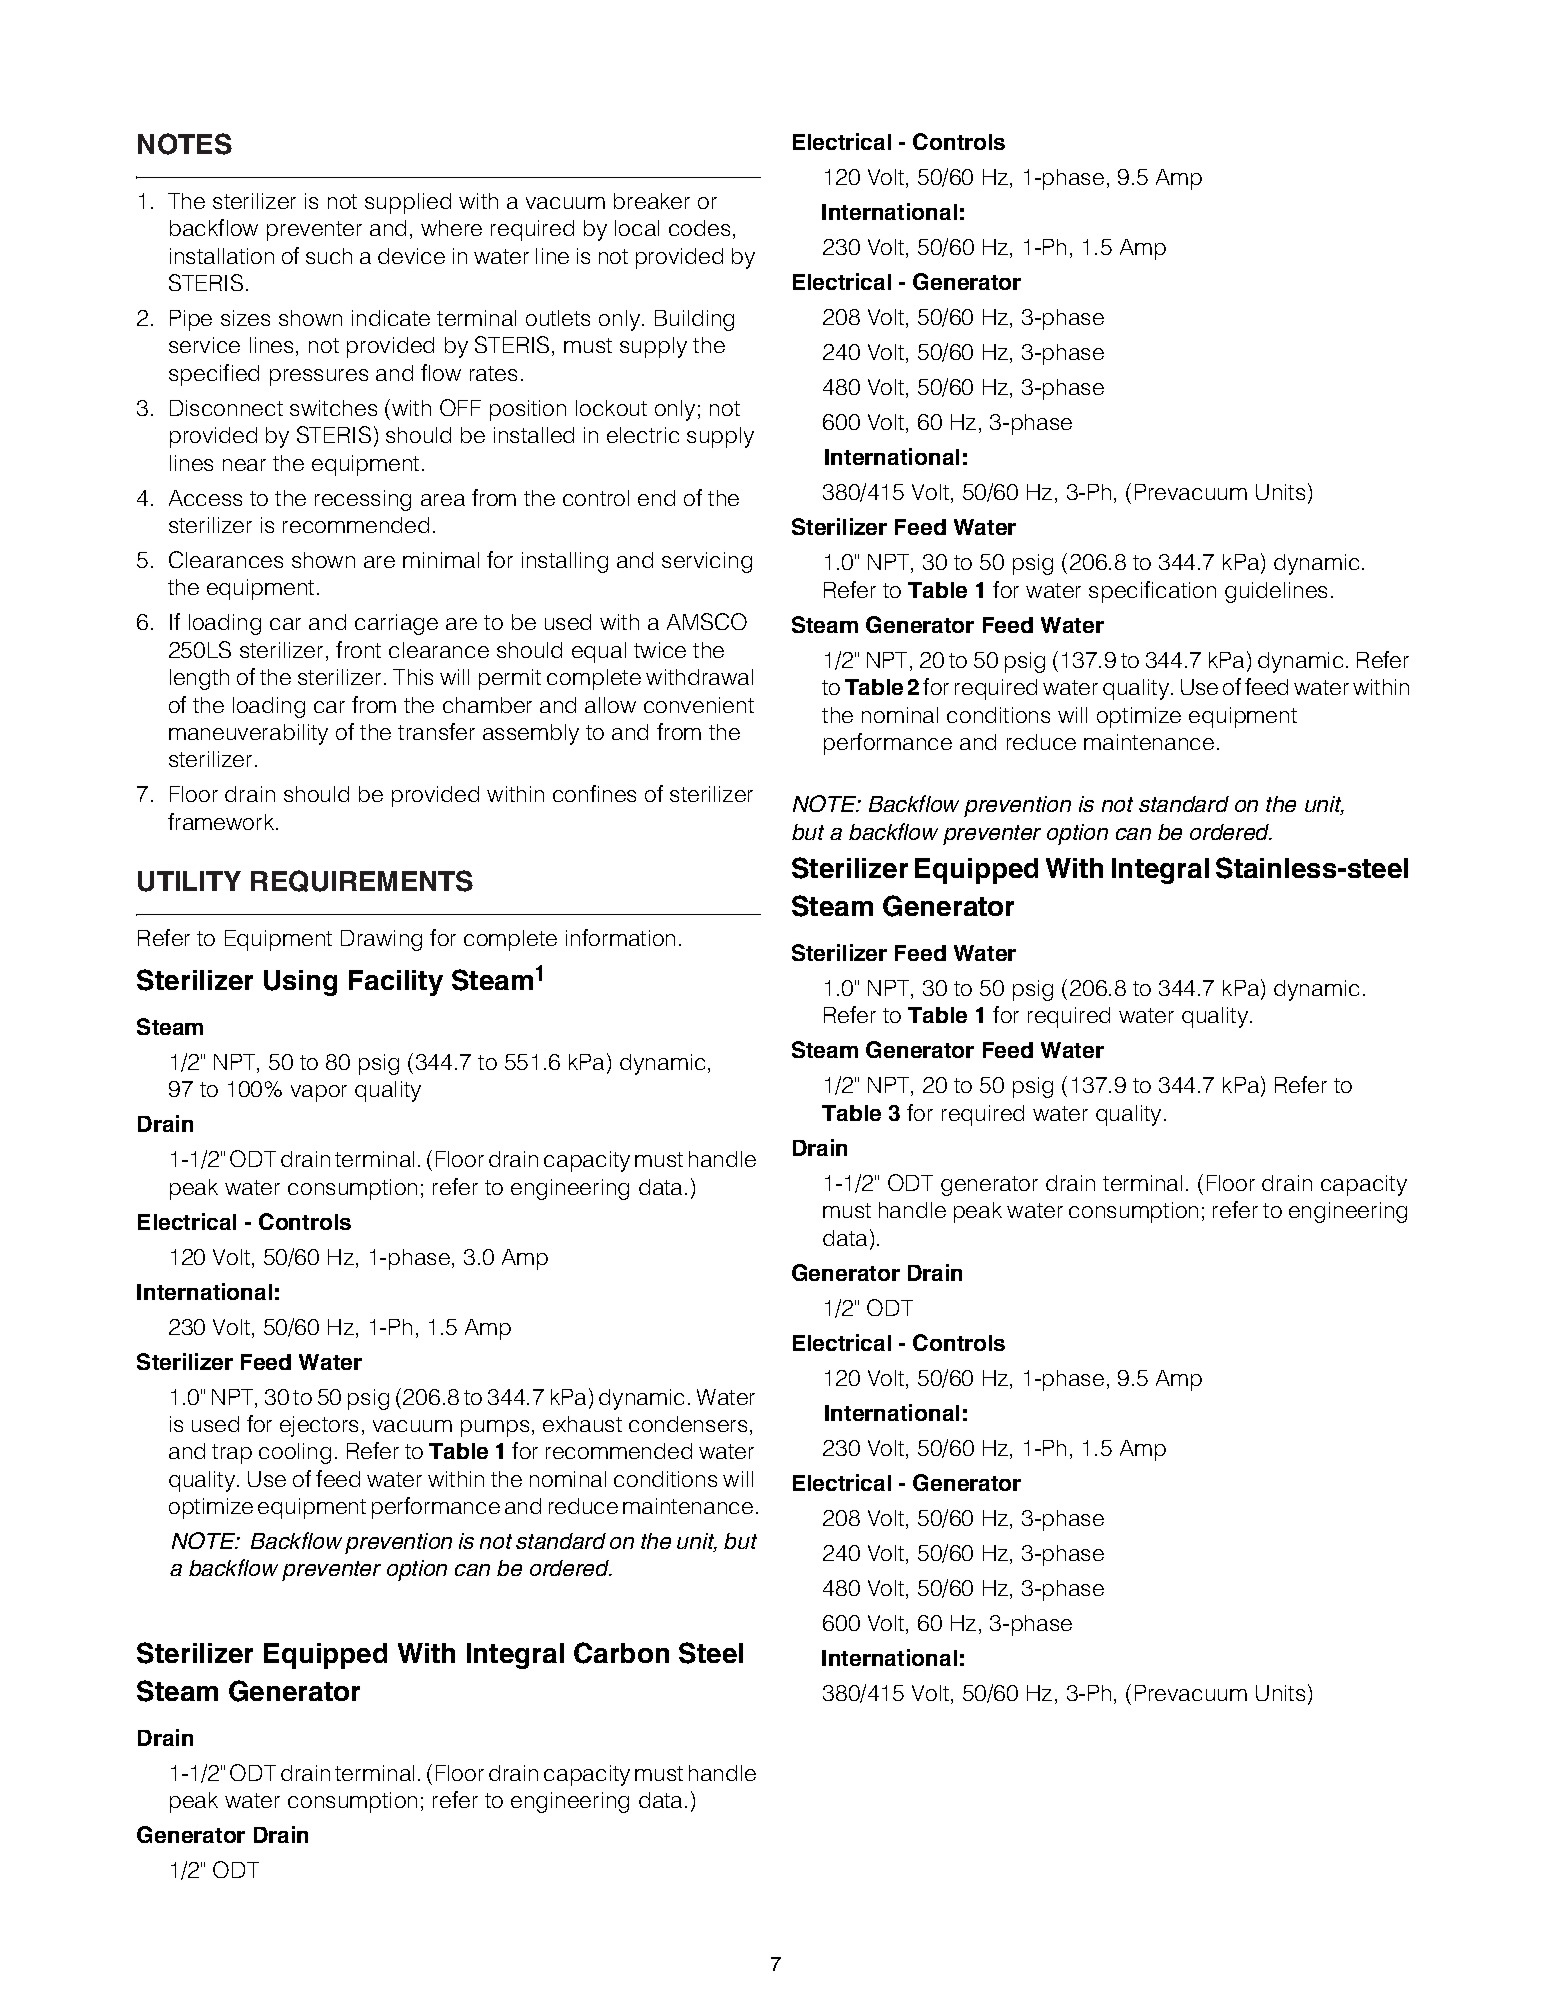  Describe the element at coordinates (300, 983) in the image. I see `Using` at that location.
